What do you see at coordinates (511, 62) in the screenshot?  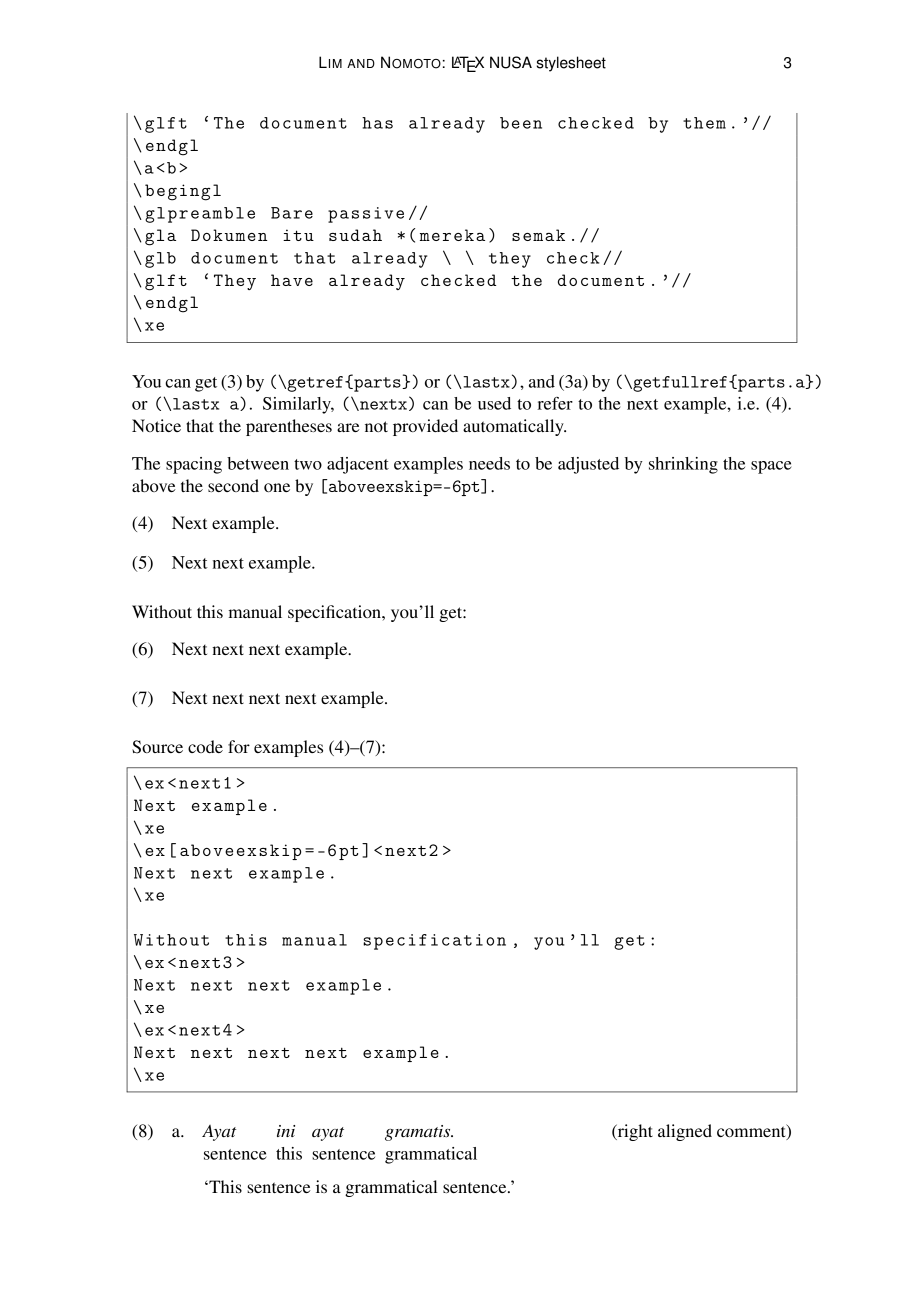 I see `NUSA` at bounding box center [511, 62].
